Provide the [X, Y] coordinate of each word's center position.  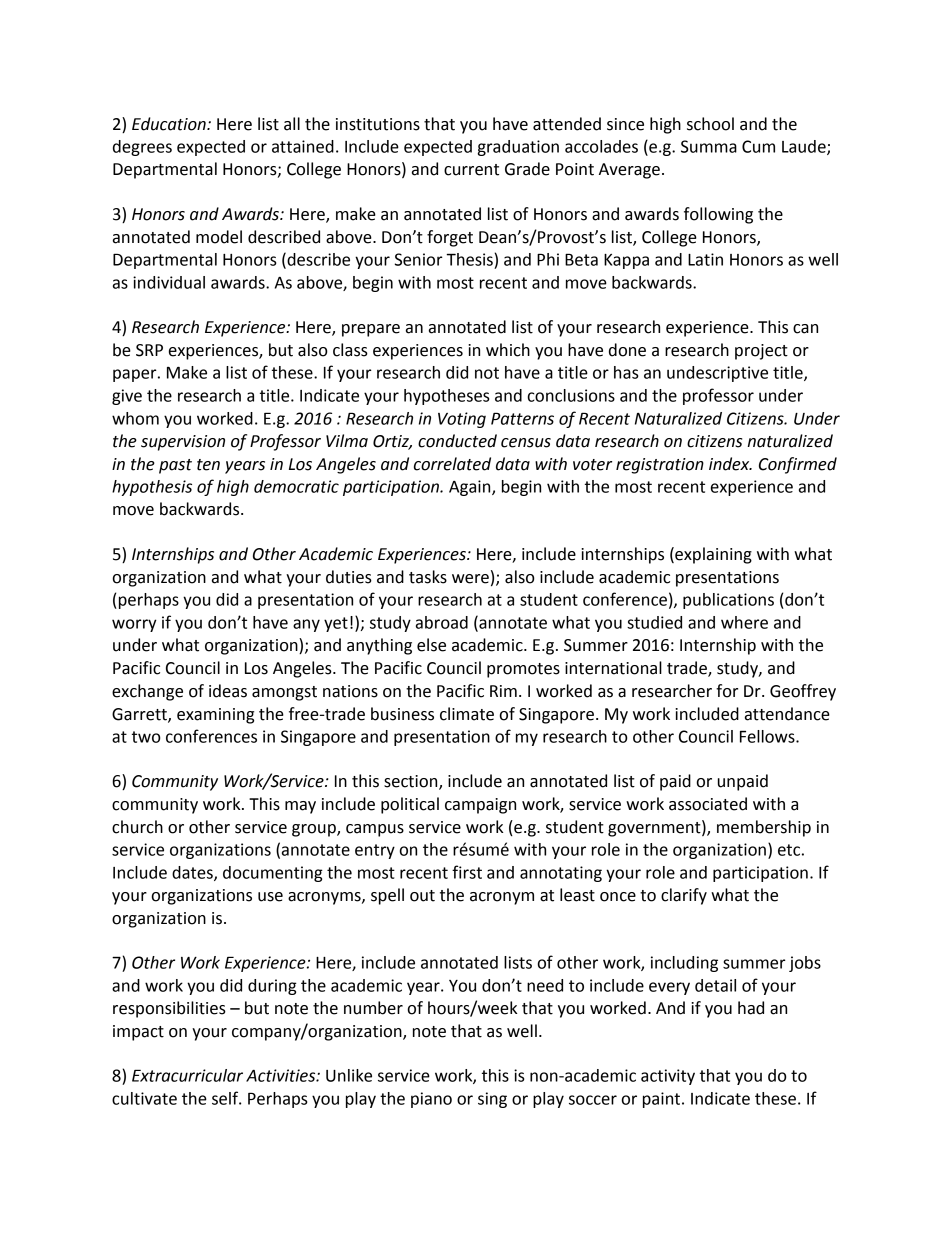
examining [215, 716]
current [471, 170]
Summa [709, 146]
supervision [183, 443]
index [730, 464]
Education [170, 124]
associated [708, 804]
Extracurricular [187, 1075]
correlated [452, 464]
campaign [480, 806]
